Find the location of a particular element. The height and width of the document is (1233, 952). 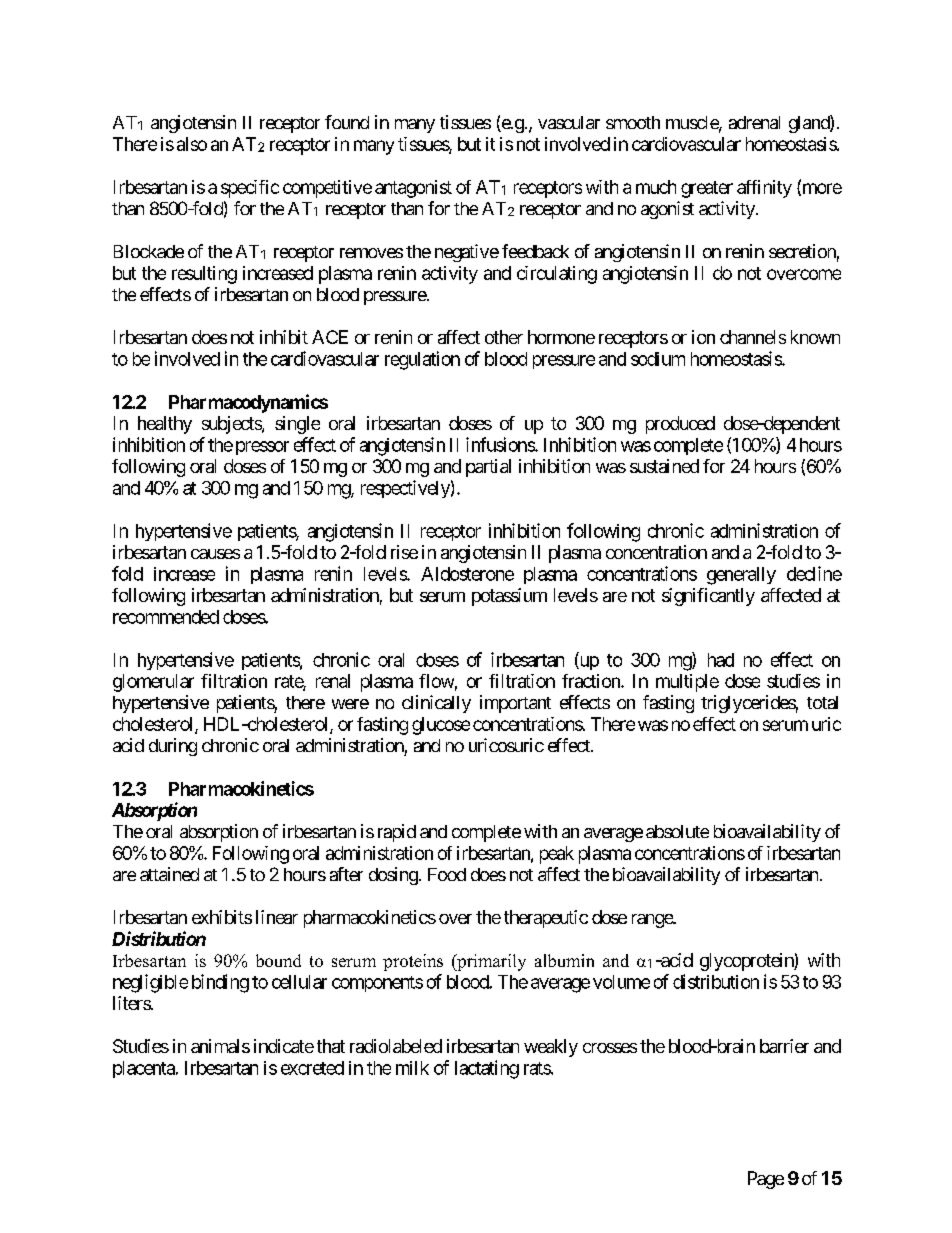

also is located at coordinates (192, 144).
